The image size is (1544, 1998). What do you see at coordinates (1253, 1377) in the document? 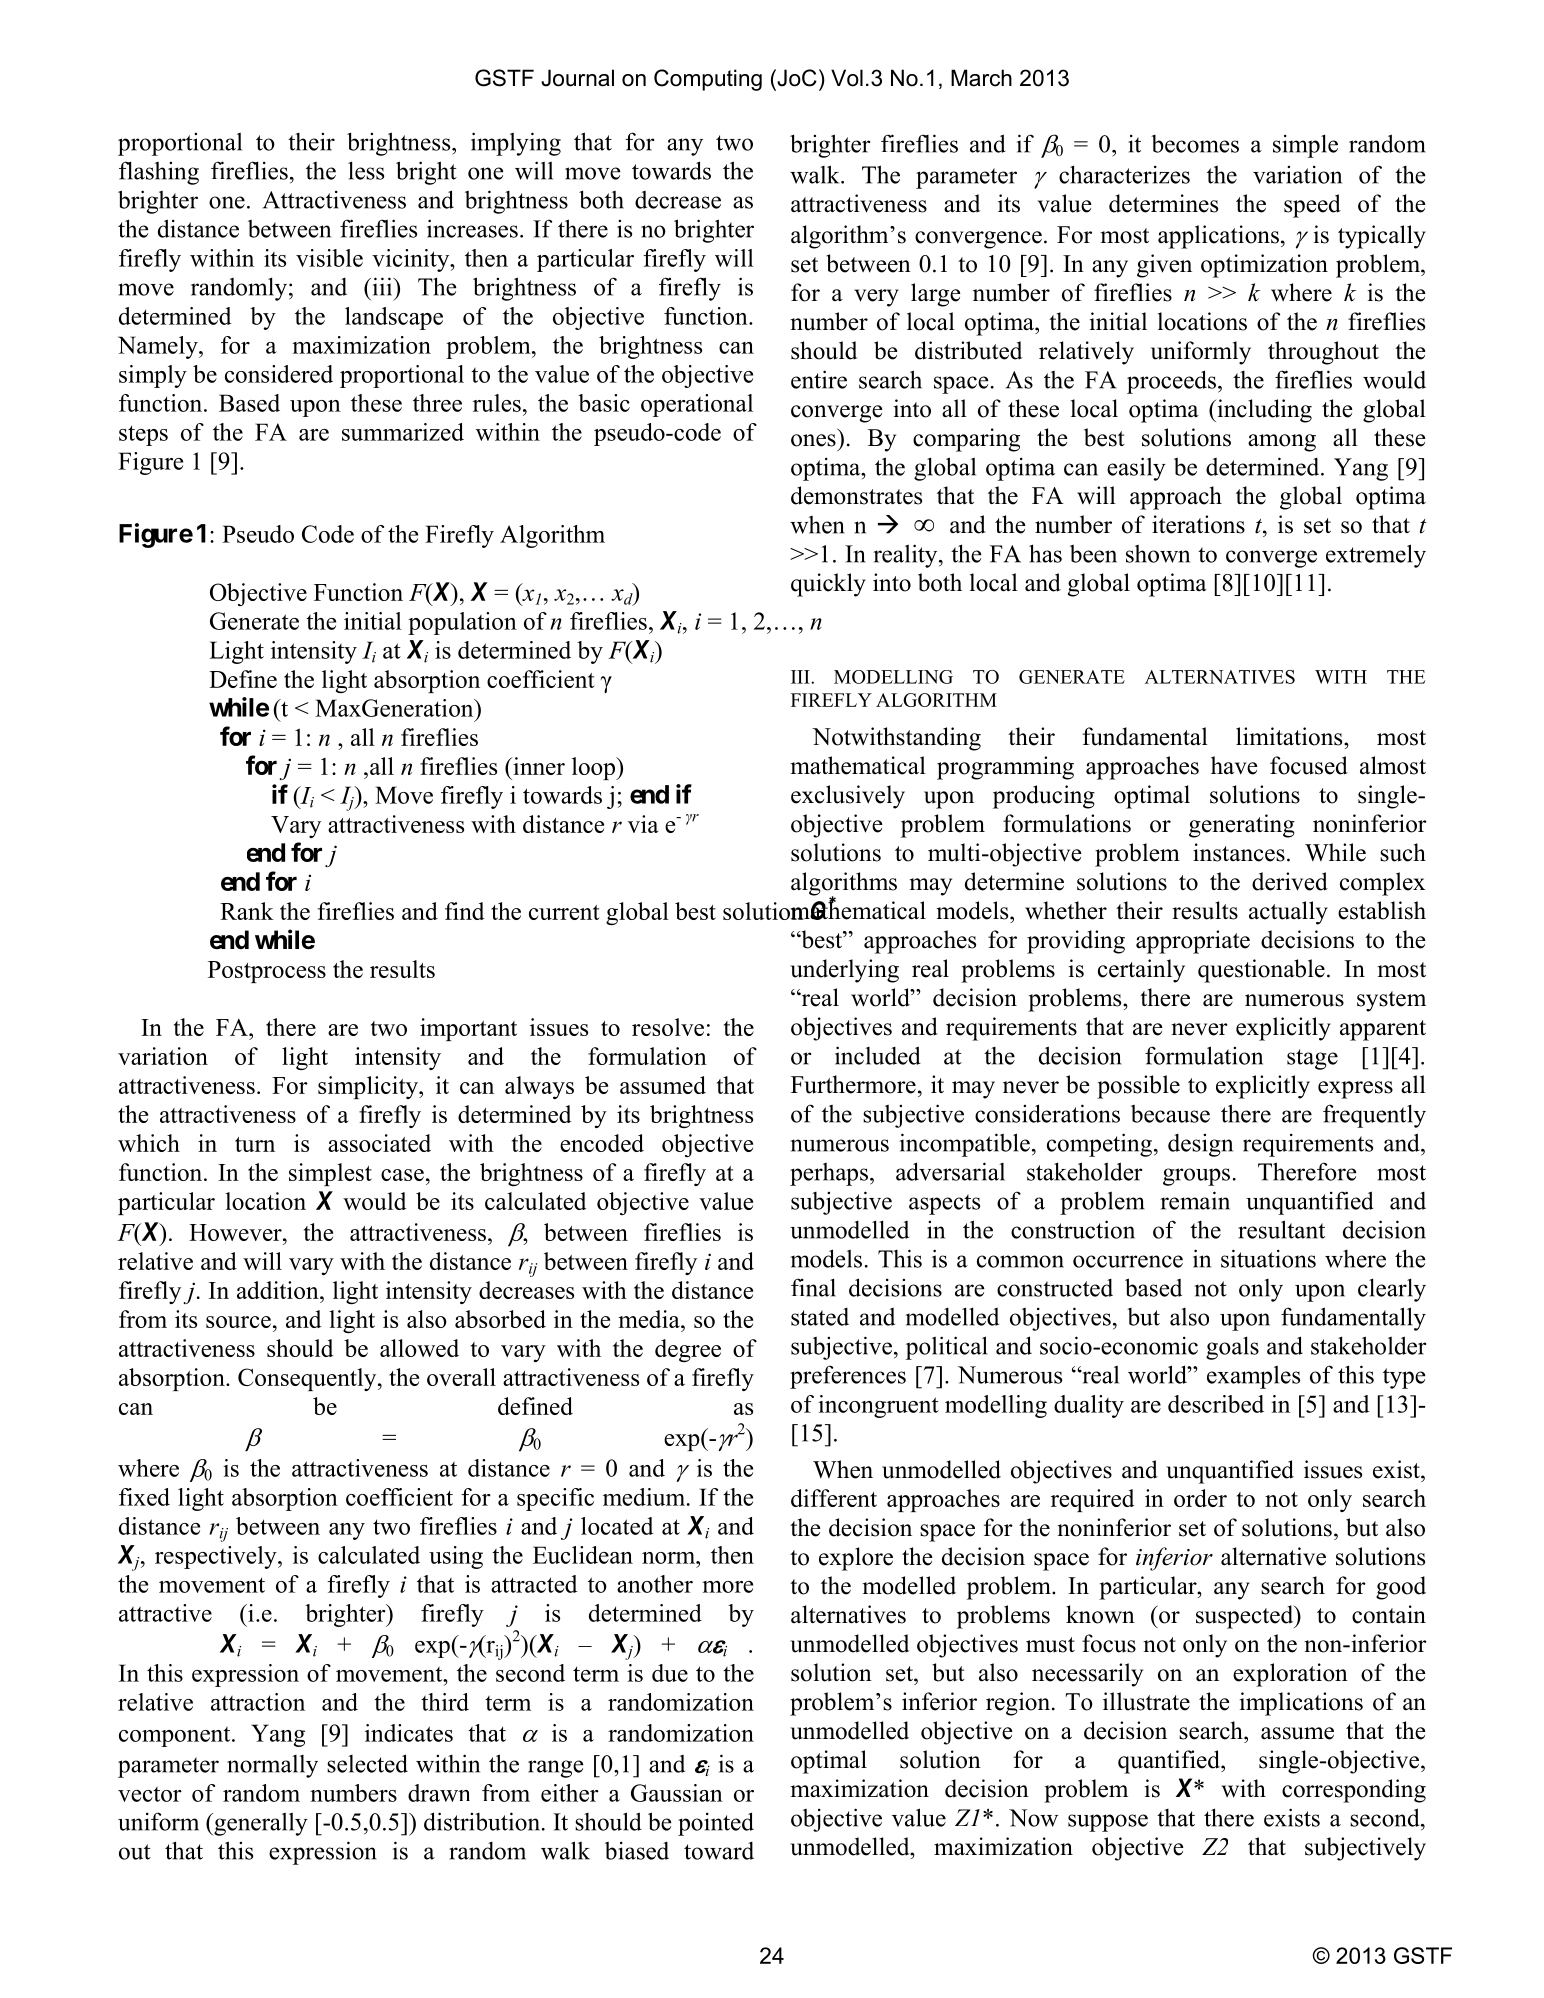
I see `examples` at bounding box center [1253, 1377].
